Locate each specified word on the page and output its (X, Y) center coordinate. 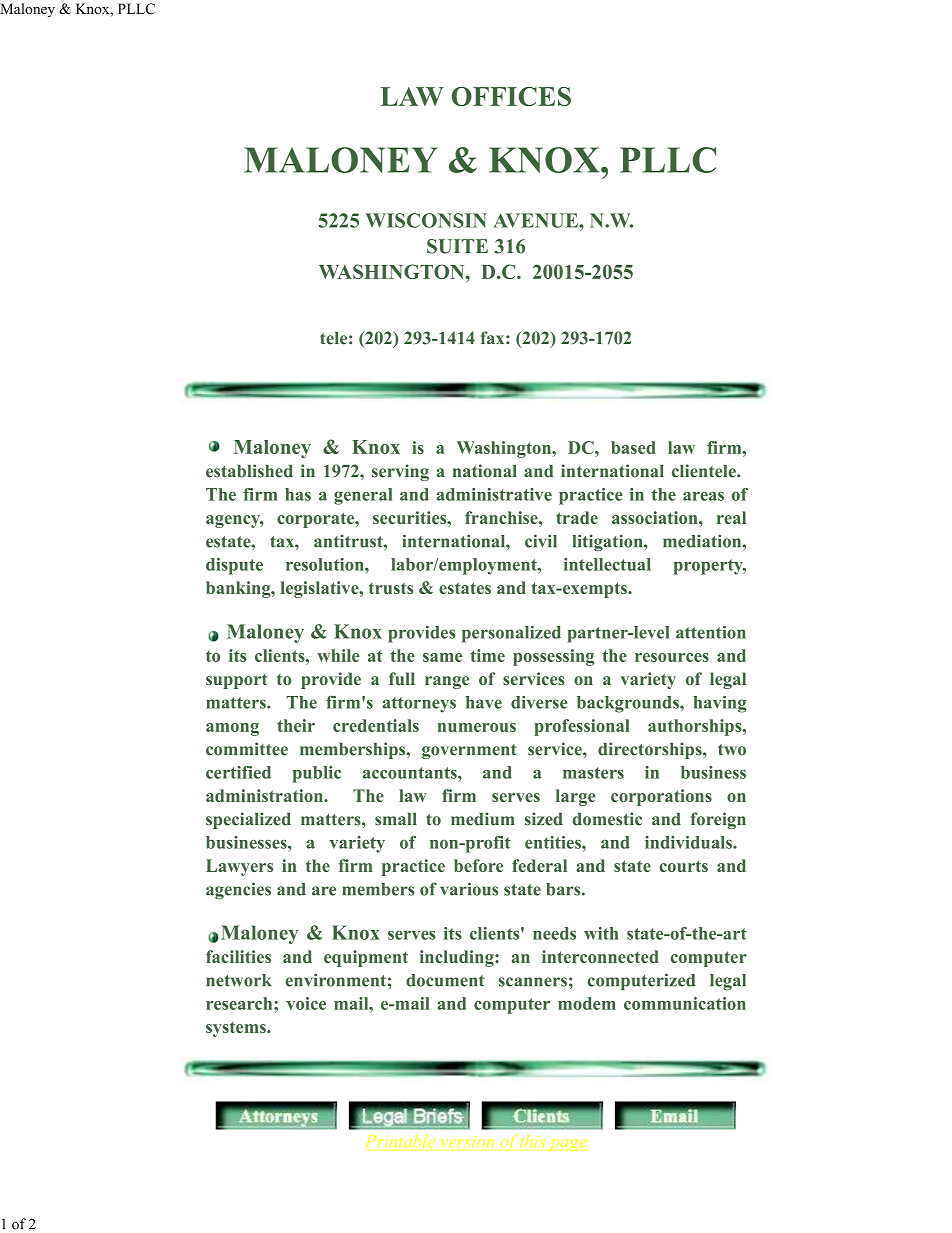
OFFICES (511, 96)
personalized (511, 634)
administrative (494, 494)
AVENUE (536, 220)
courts (683, 866)
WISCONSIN (426, 220)
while (338, 655)
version (468, 1141)
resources (672, 657)
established (249, 471)
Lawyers (239, 867)
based (633, 447)
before (478, 865)
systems (237, 1029)
